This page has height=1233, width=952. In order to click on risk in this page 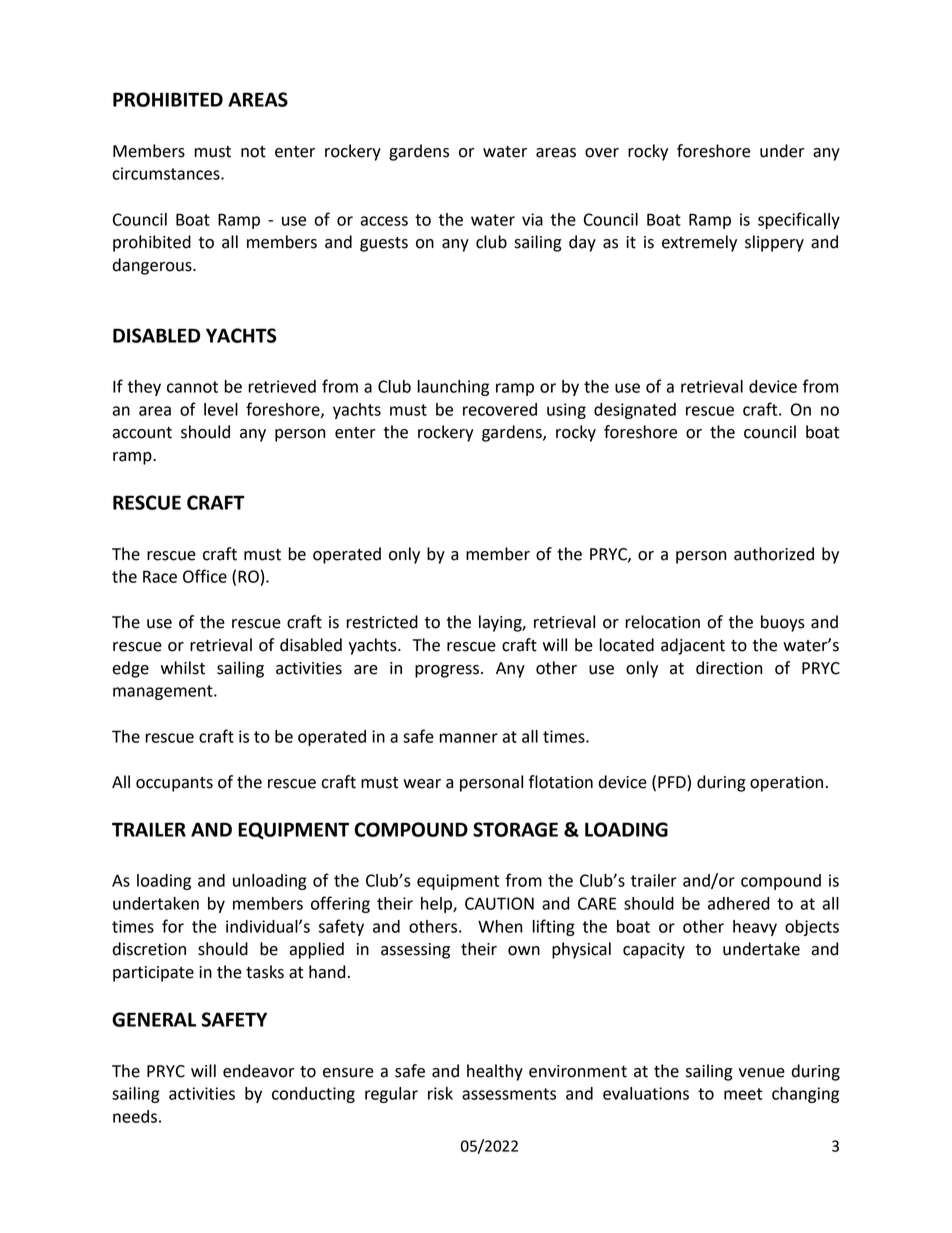, I will do `click(440, 1093)`.
